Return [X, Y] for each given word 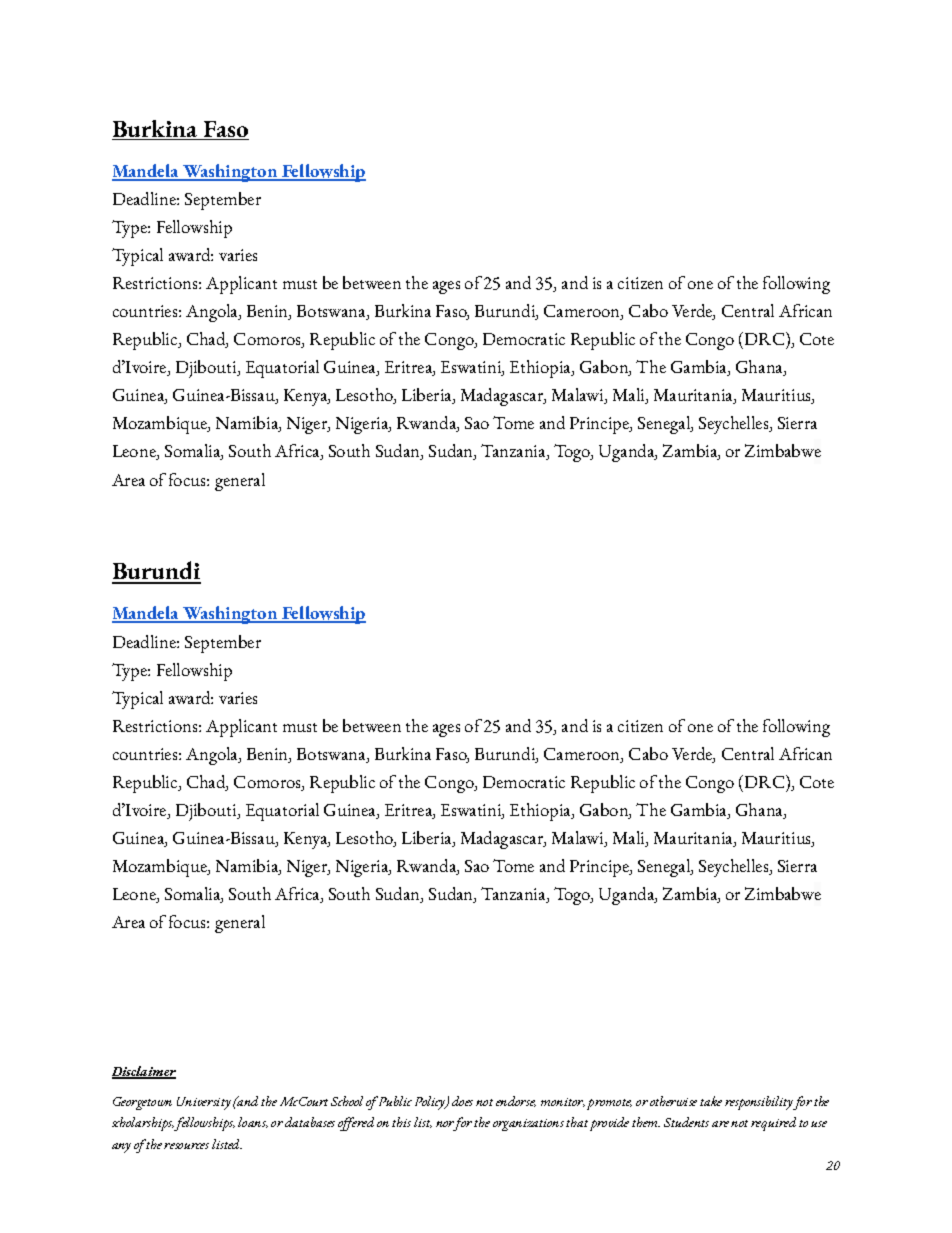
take [711, 1101]
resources [186, 1146]
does [462, 1101]
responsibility [759, 1103]
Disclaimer [144, 1072]
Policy [431, 1103]
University [204, 1103]
